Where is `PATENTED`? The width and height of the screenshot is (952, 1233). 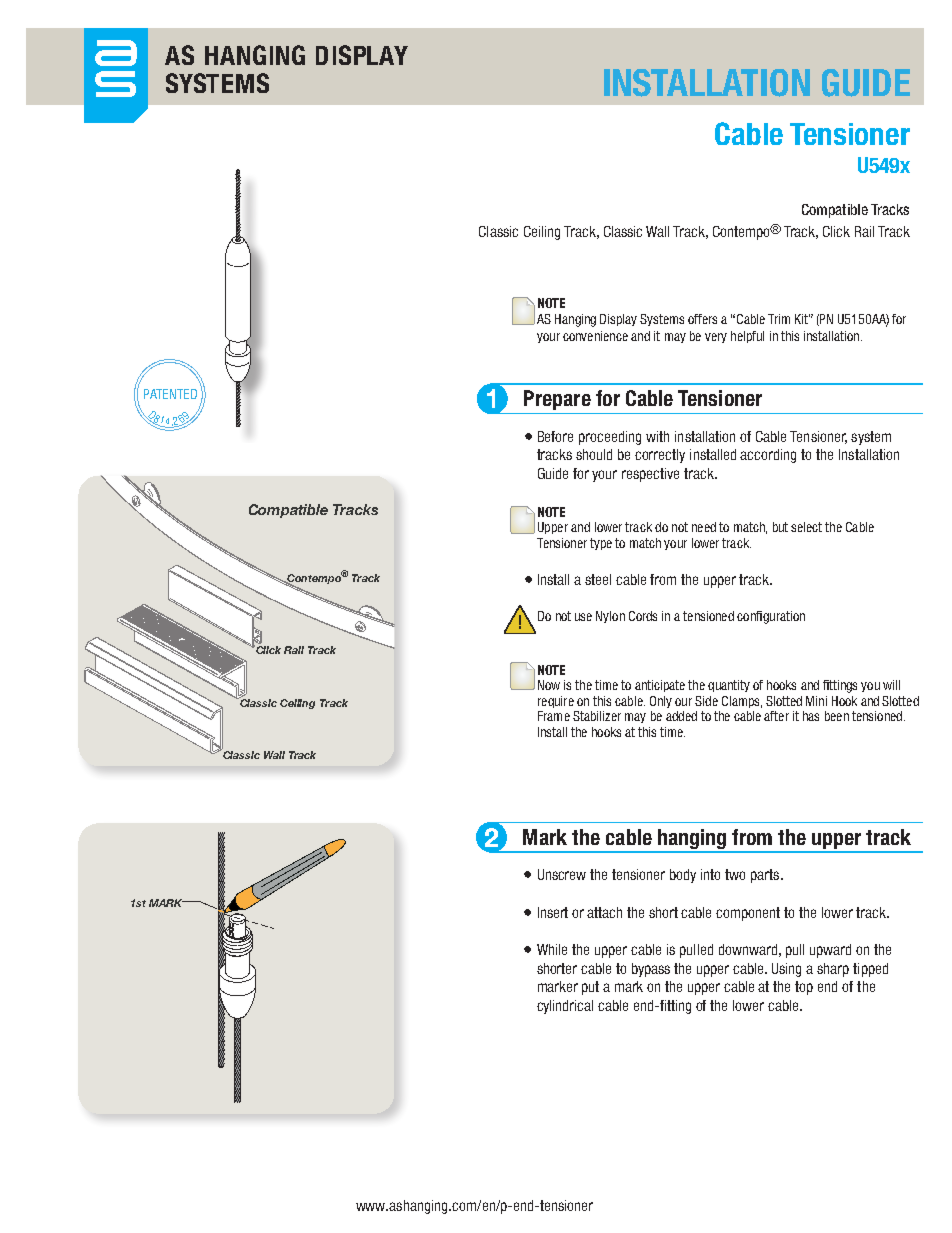 PATENTED is located at coordinates (170, 394).
